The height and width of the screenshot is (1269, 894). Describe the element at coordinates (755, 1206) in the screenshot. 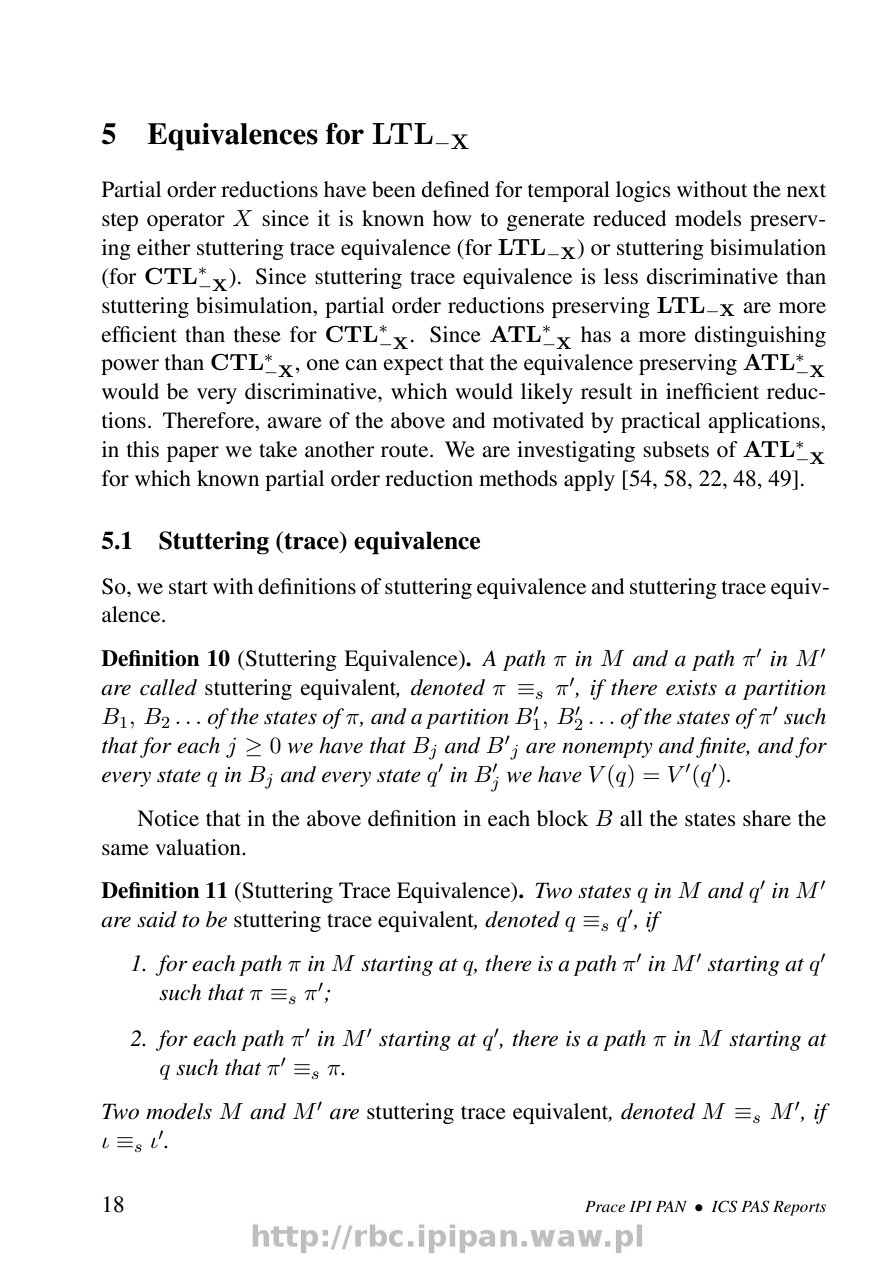

I see `PAS` at that location.
